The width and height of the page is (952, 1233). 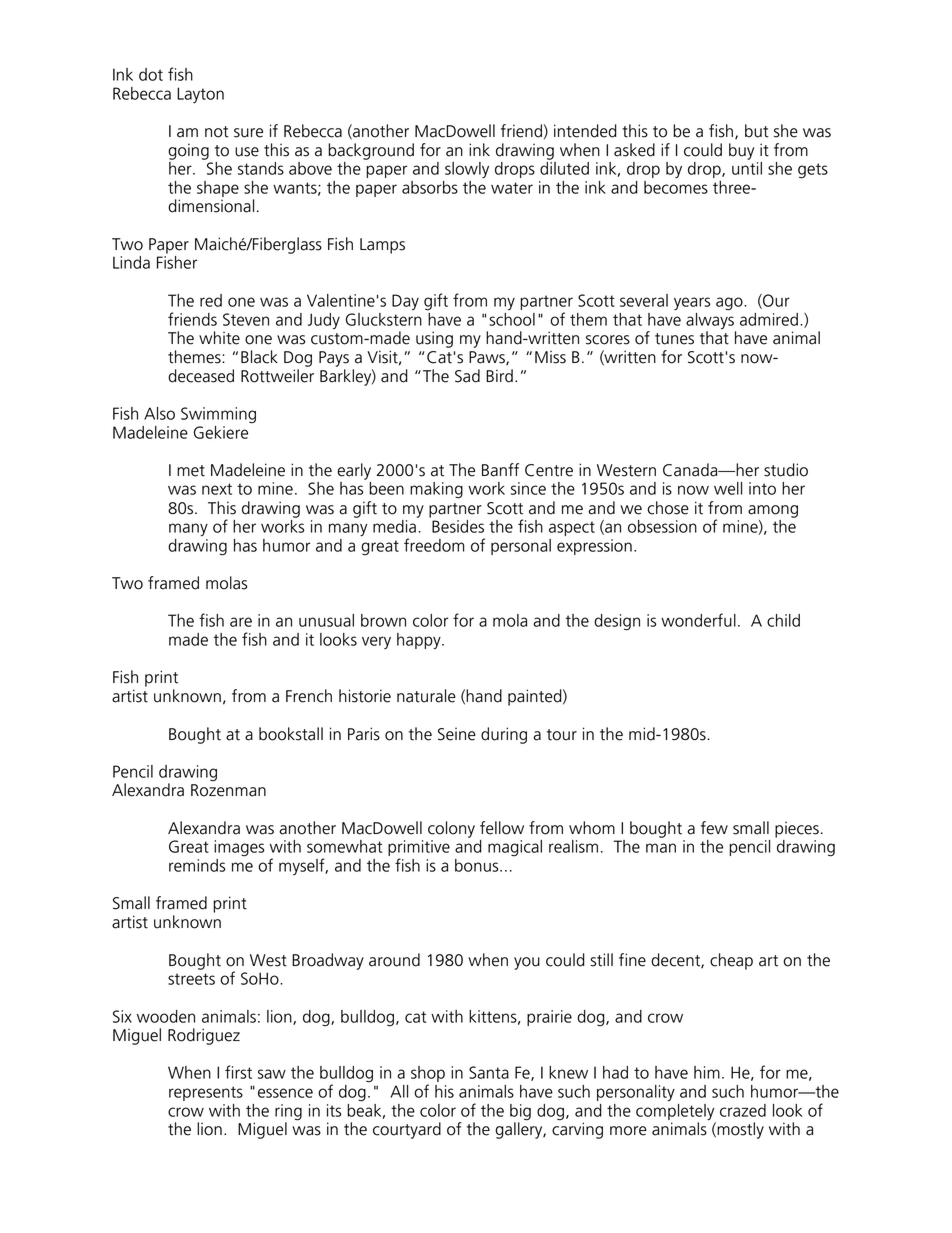 What do you see at coordinates (489, 1072) in the page?
I see `Santa` at bounding box center [489, 1072].
